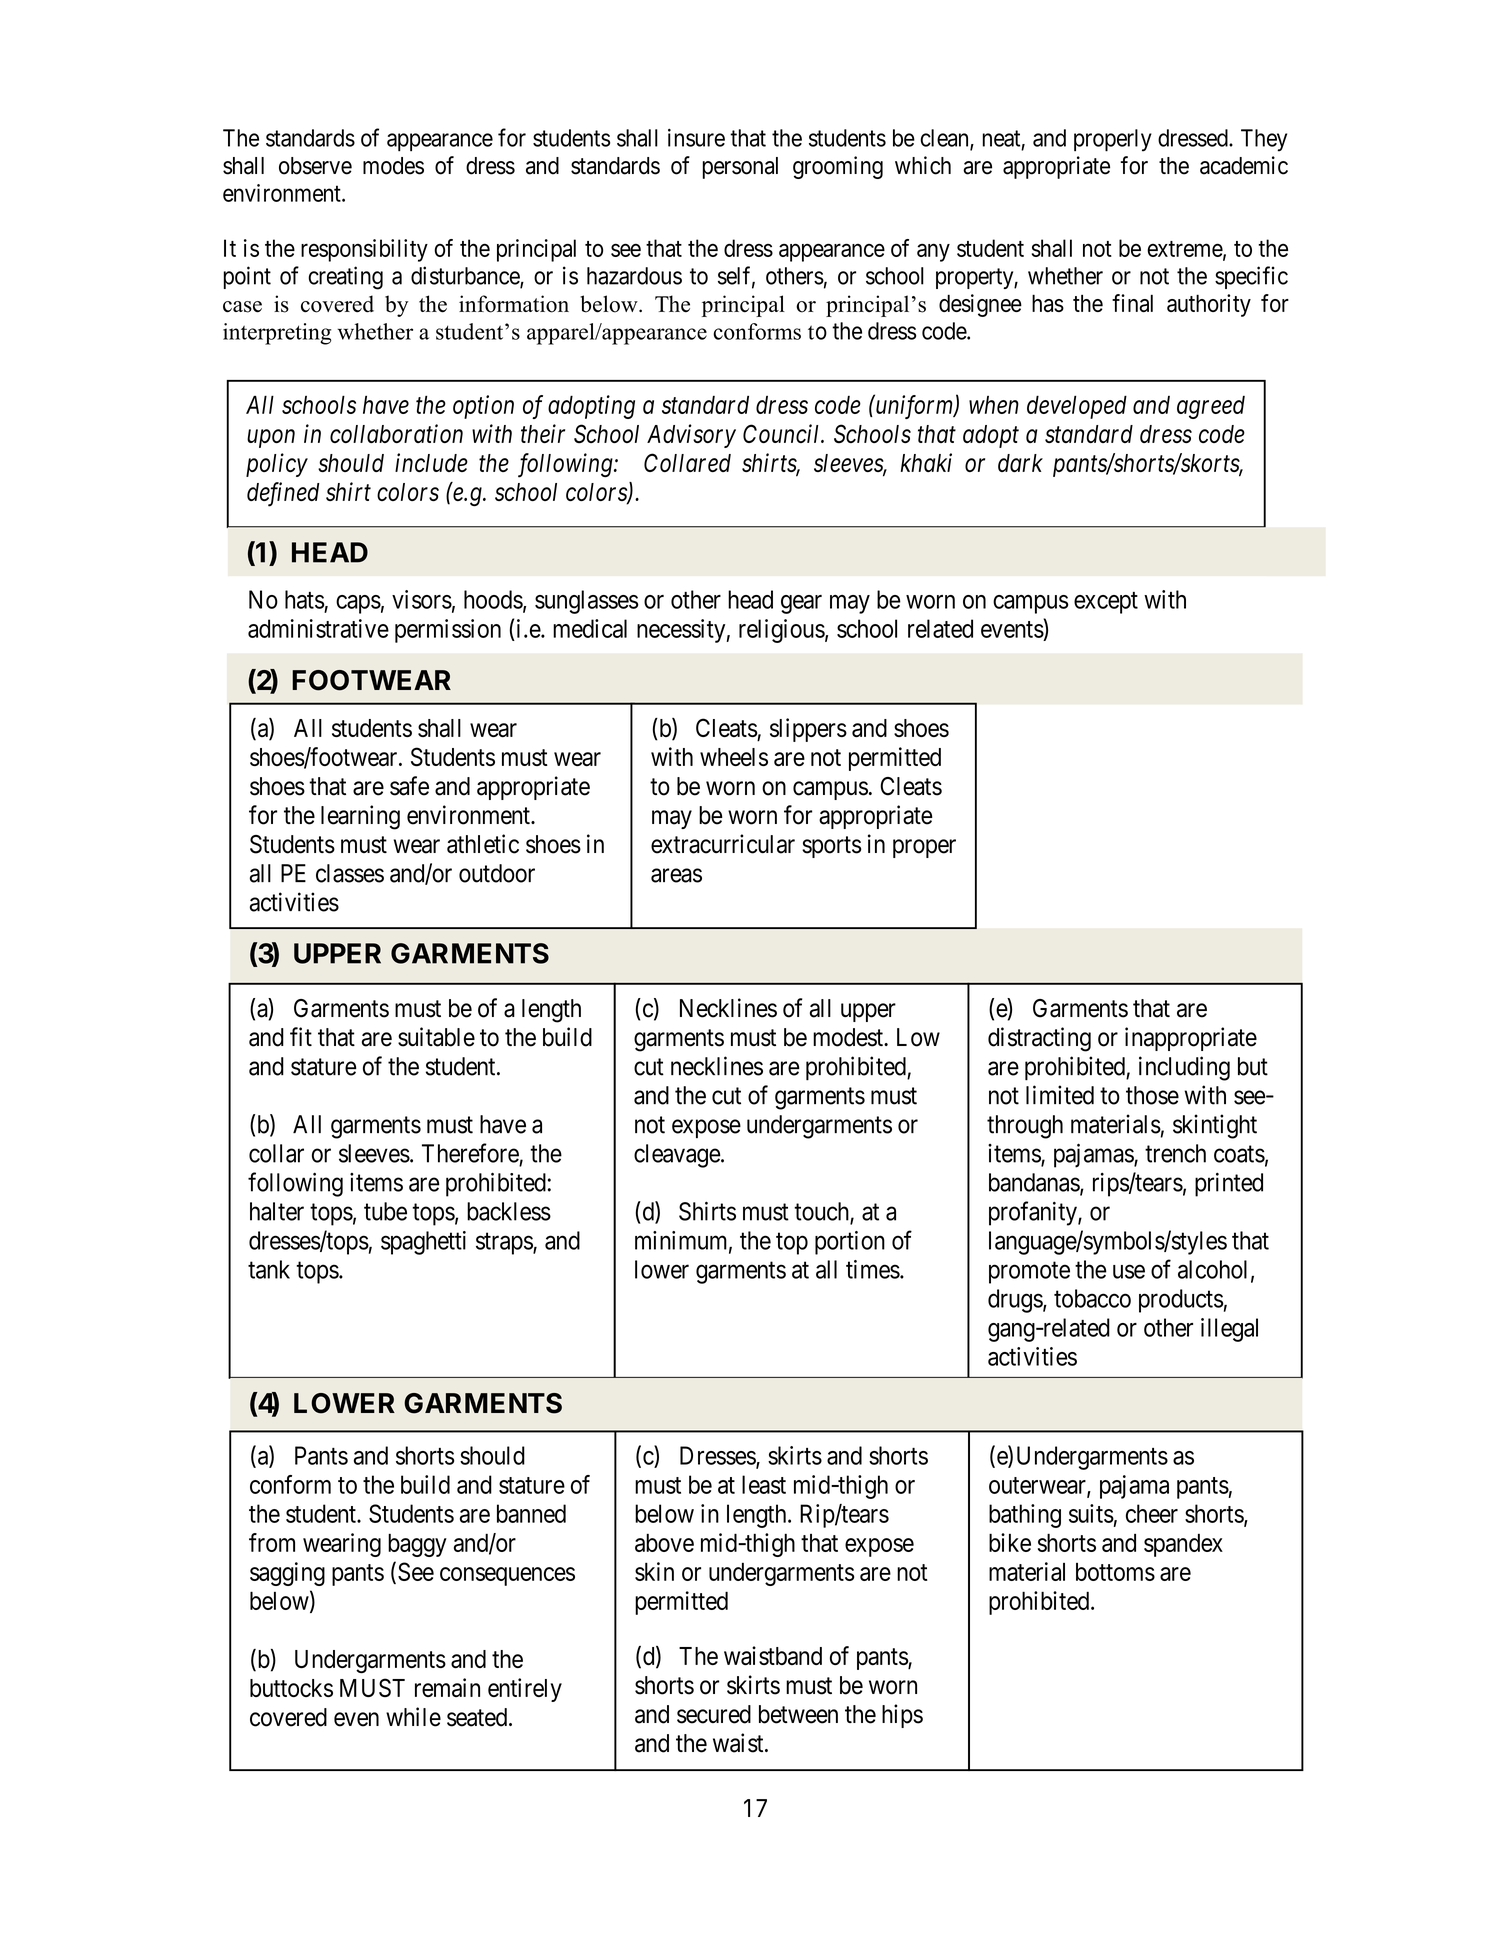 The image size is (1511, 1956). I want to click on Council, so click(783, 433).
